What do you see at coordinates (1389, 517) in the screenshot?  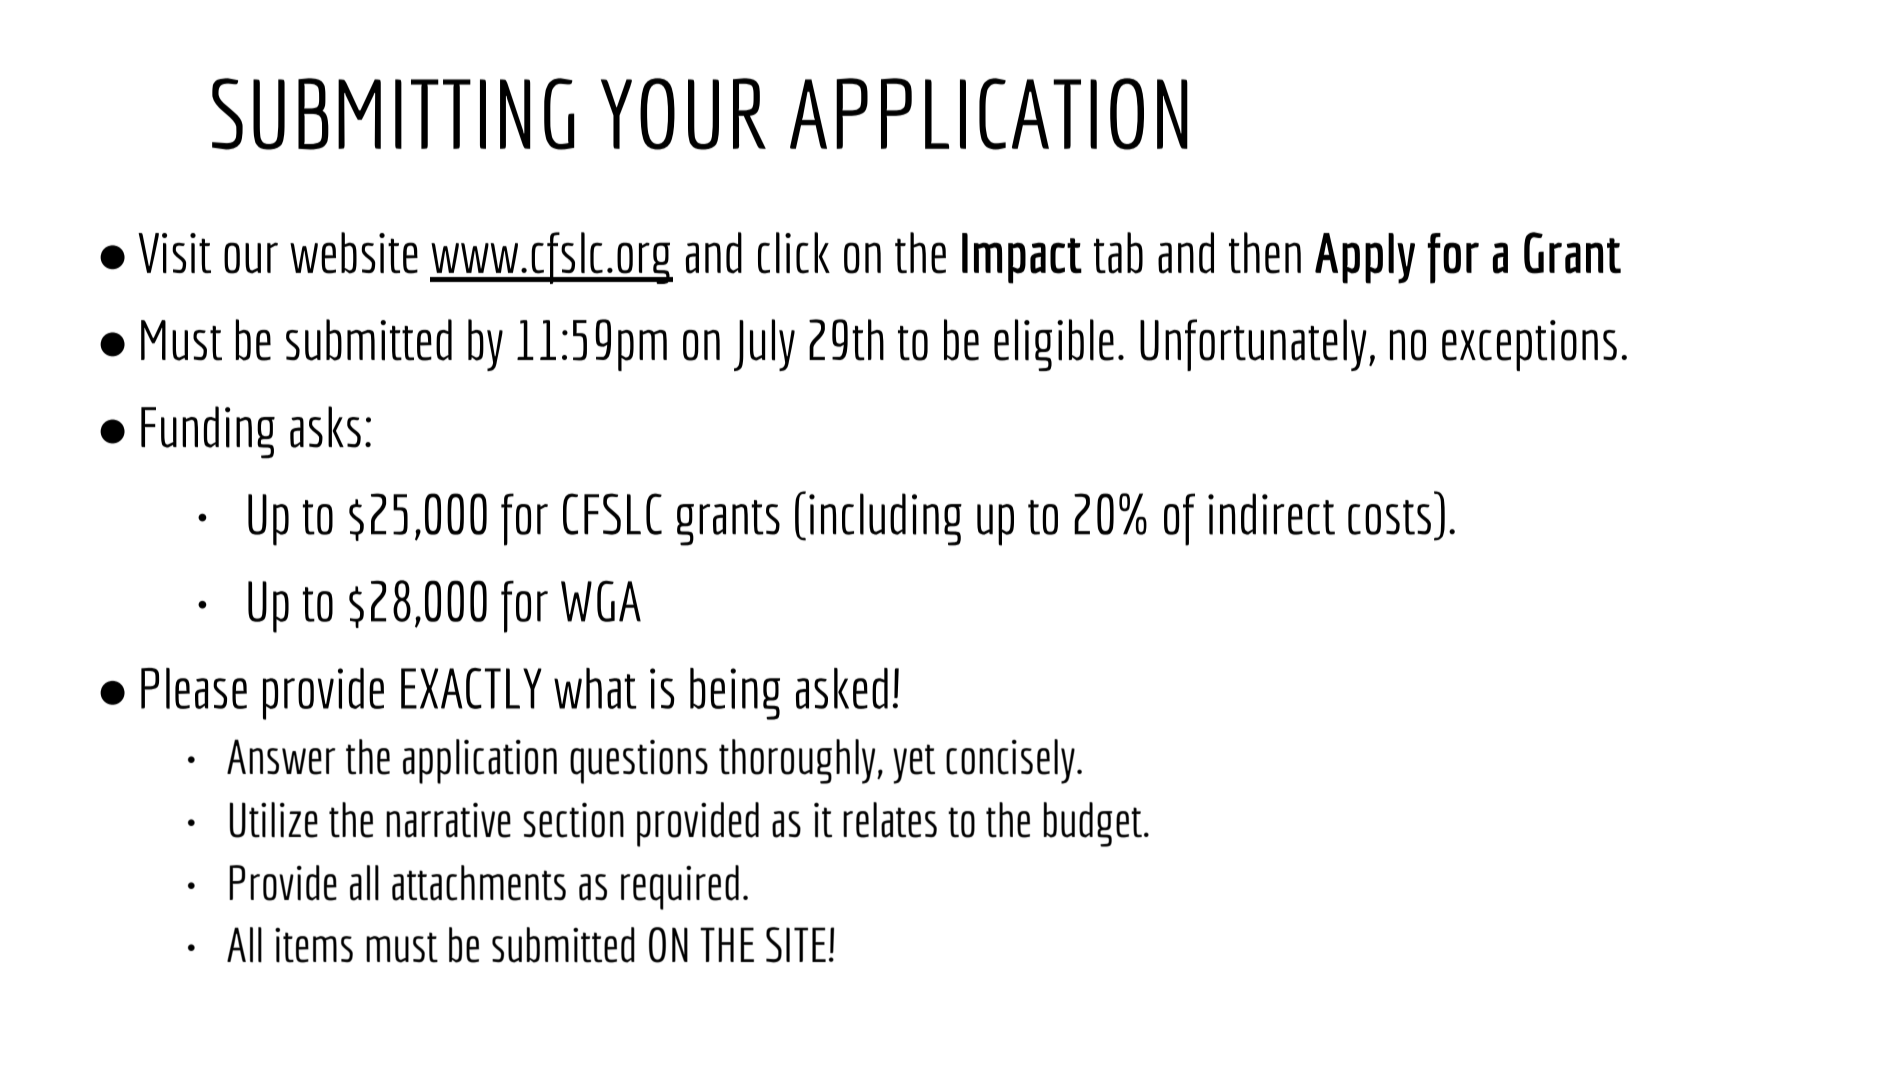 I see `costs` at bounding box center [1389, 517].
